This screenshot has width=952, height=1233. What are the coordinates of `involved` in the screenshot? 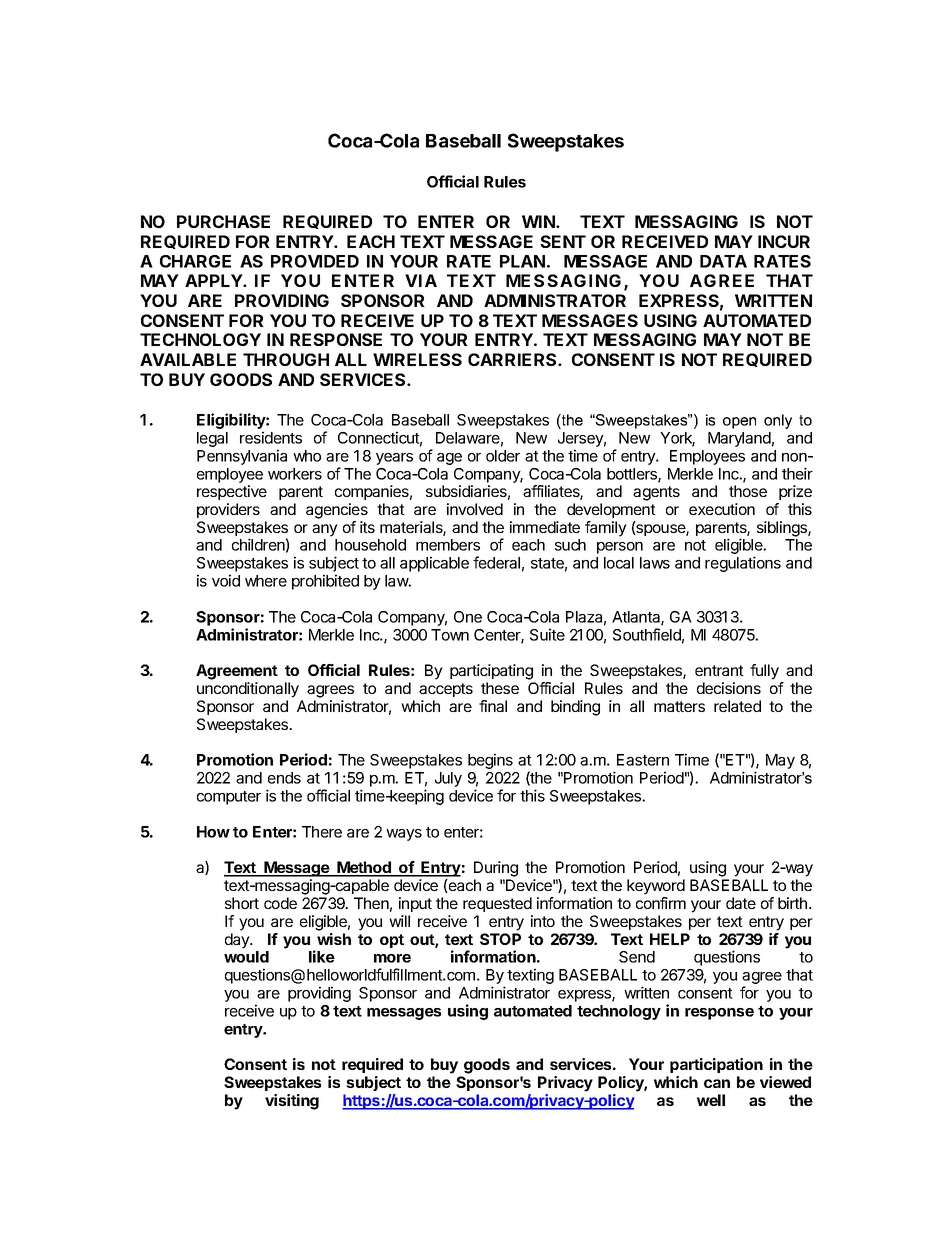 It's located at (475, 509).
